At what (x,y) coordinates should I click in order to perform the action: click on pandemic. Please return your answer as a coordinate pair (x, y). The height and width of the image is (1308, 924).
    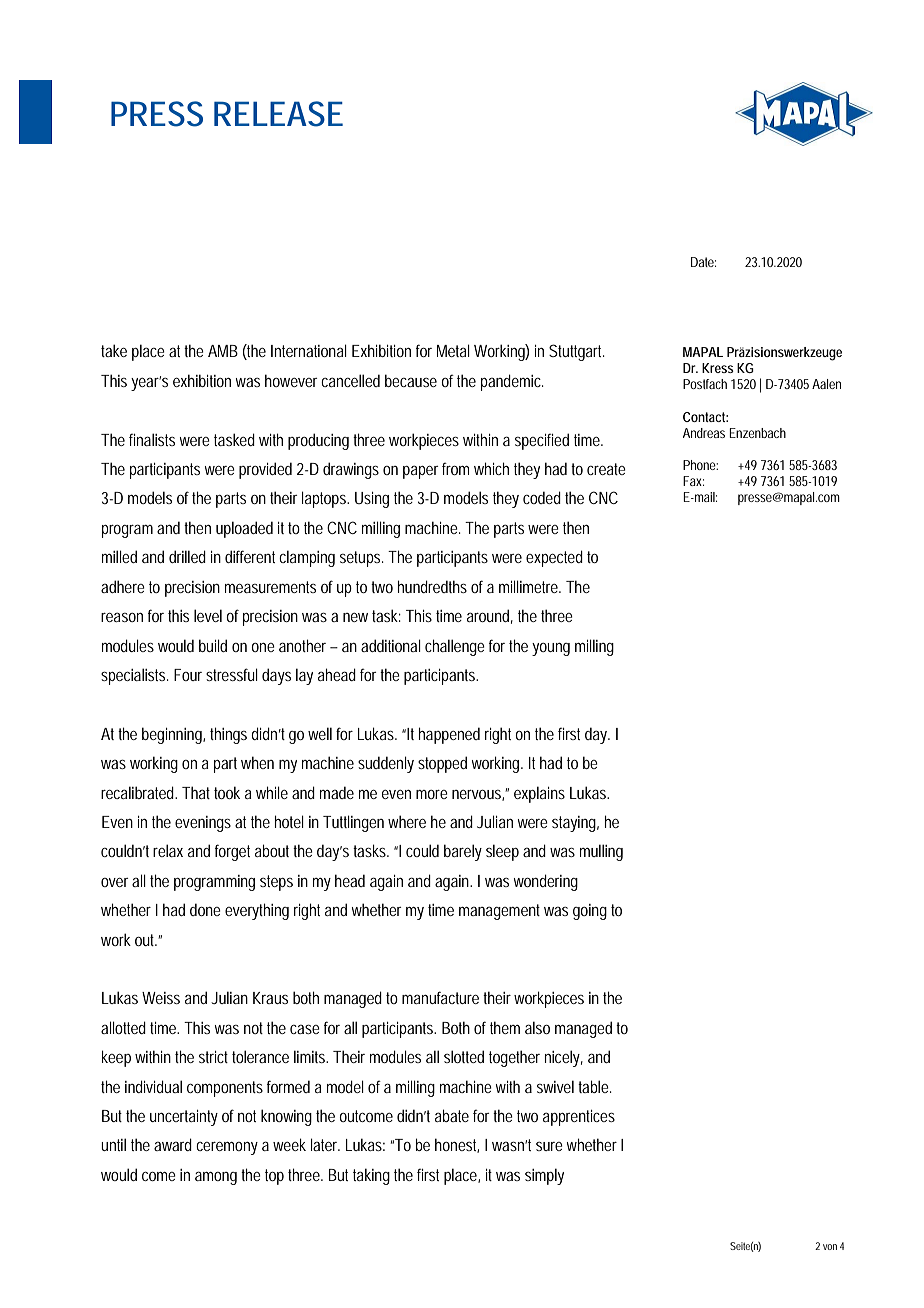
    Looking at the image, I should click on (512, 382).
